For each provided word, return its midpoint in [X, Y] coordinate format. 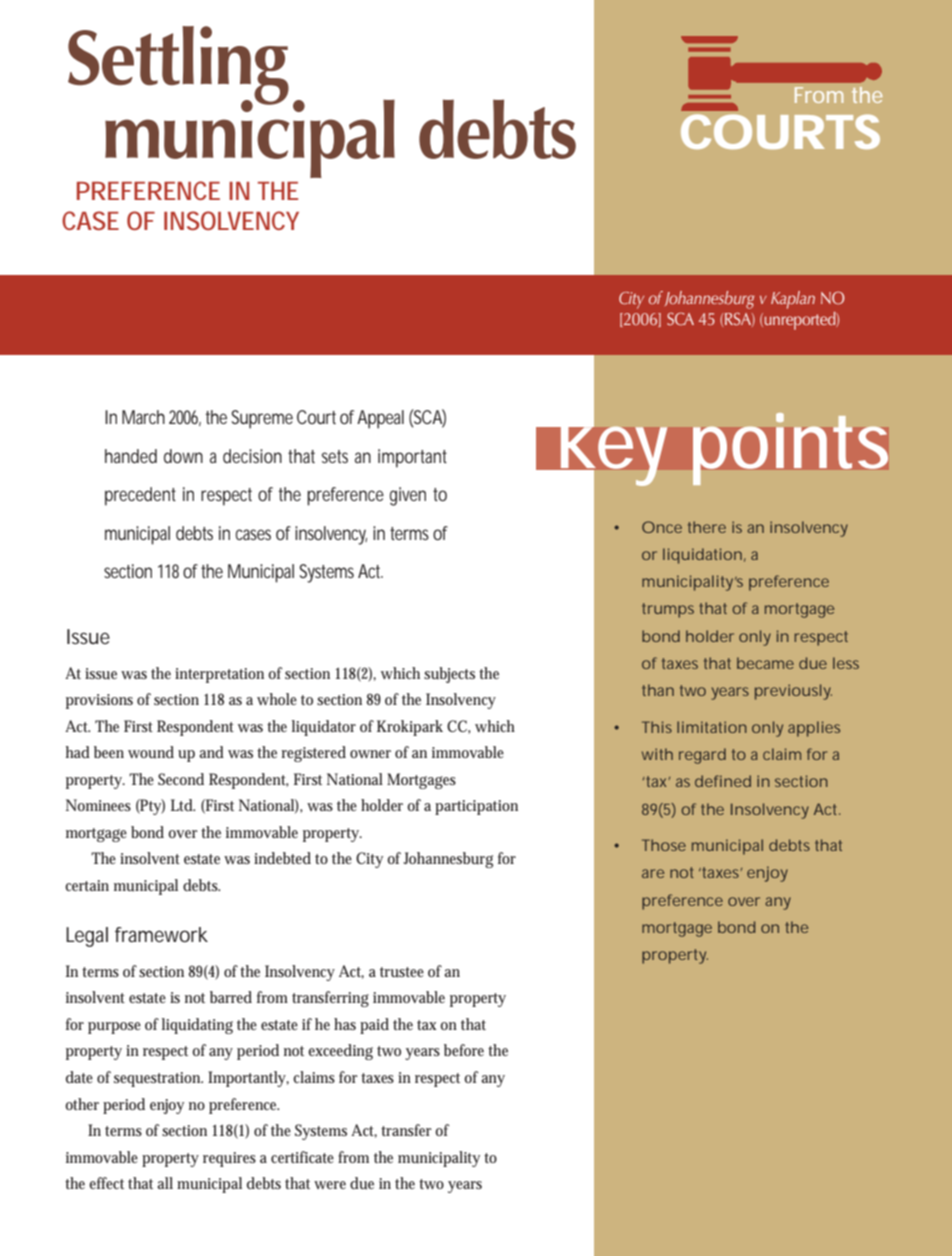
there [707, 527]
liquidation [702, 556]
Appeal [380, 419]
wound [151, 752]
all [165, 1183]
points [790, 449]
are [653, 873]
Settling [178, 66]
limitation [712, 727]
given [408, 496]
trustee [402, 972]
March [143, 417]
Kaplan [793, 300]
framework [161, 934]
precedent [140, 496]
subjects [449, 675]
